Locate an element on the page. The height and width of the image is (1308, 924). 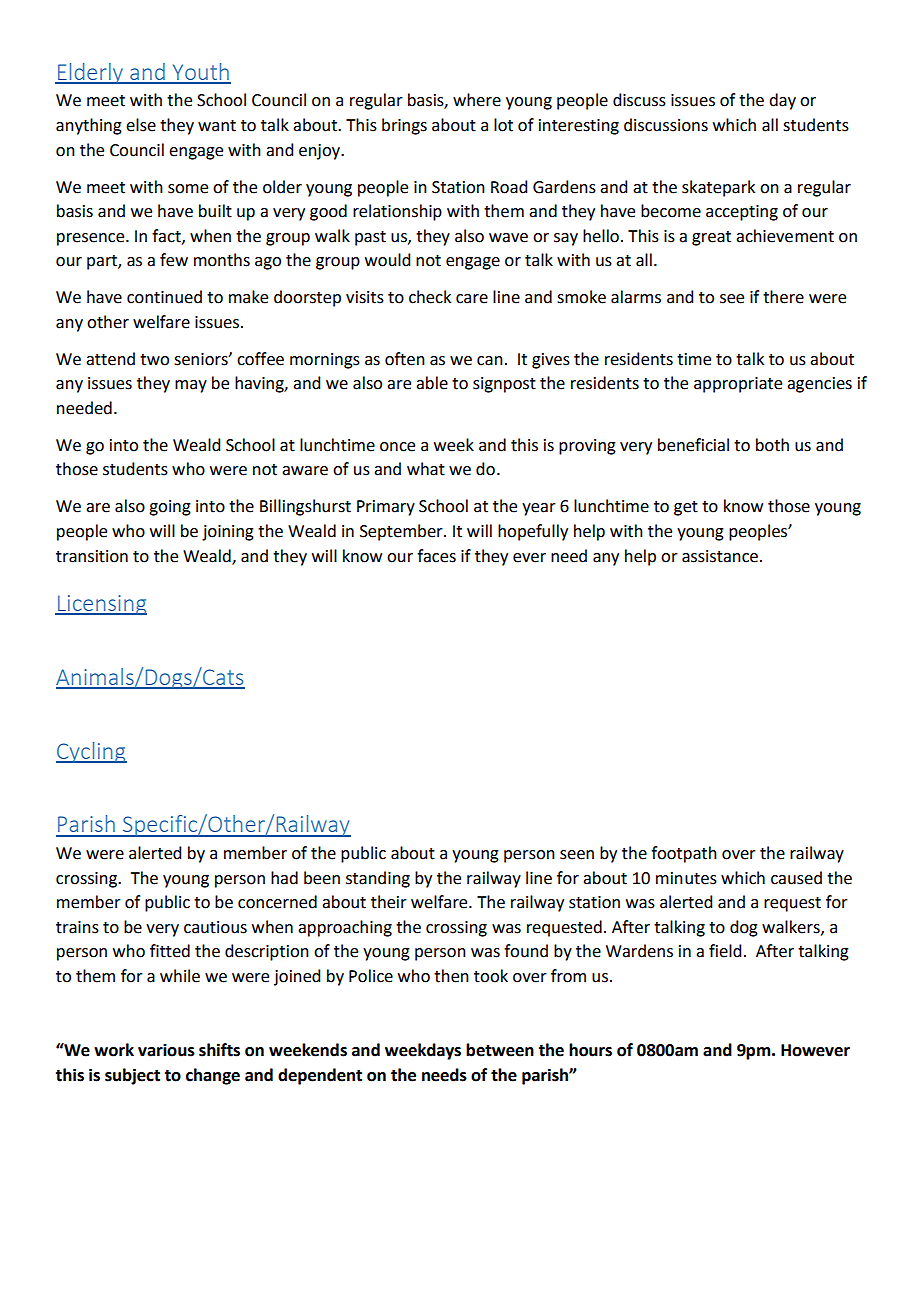
often is located at coordinates (405, 359).
